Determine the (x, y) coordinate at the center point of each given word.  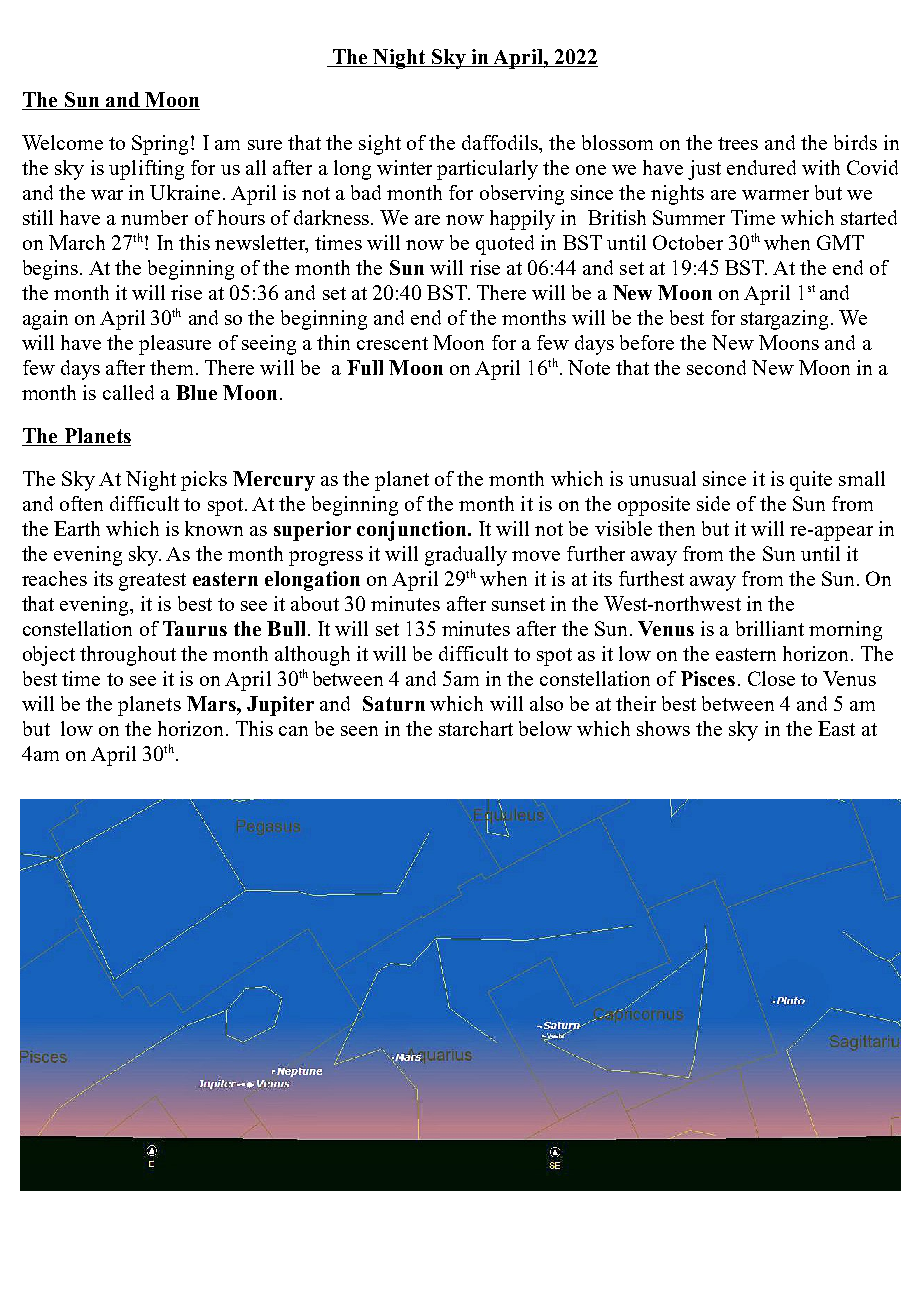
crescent (392, 343)
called (128, 392)
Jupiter (280, 706)
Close (771, 678)
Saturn (394, 703)
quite (811, 481)
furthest (651, 578)
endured (761, 167)
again (45, 320)
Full (365, 367)
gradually (466, 556)
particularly (487, 170)
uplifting (146, 170)
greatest (152, 582)
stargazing (786, 320)
